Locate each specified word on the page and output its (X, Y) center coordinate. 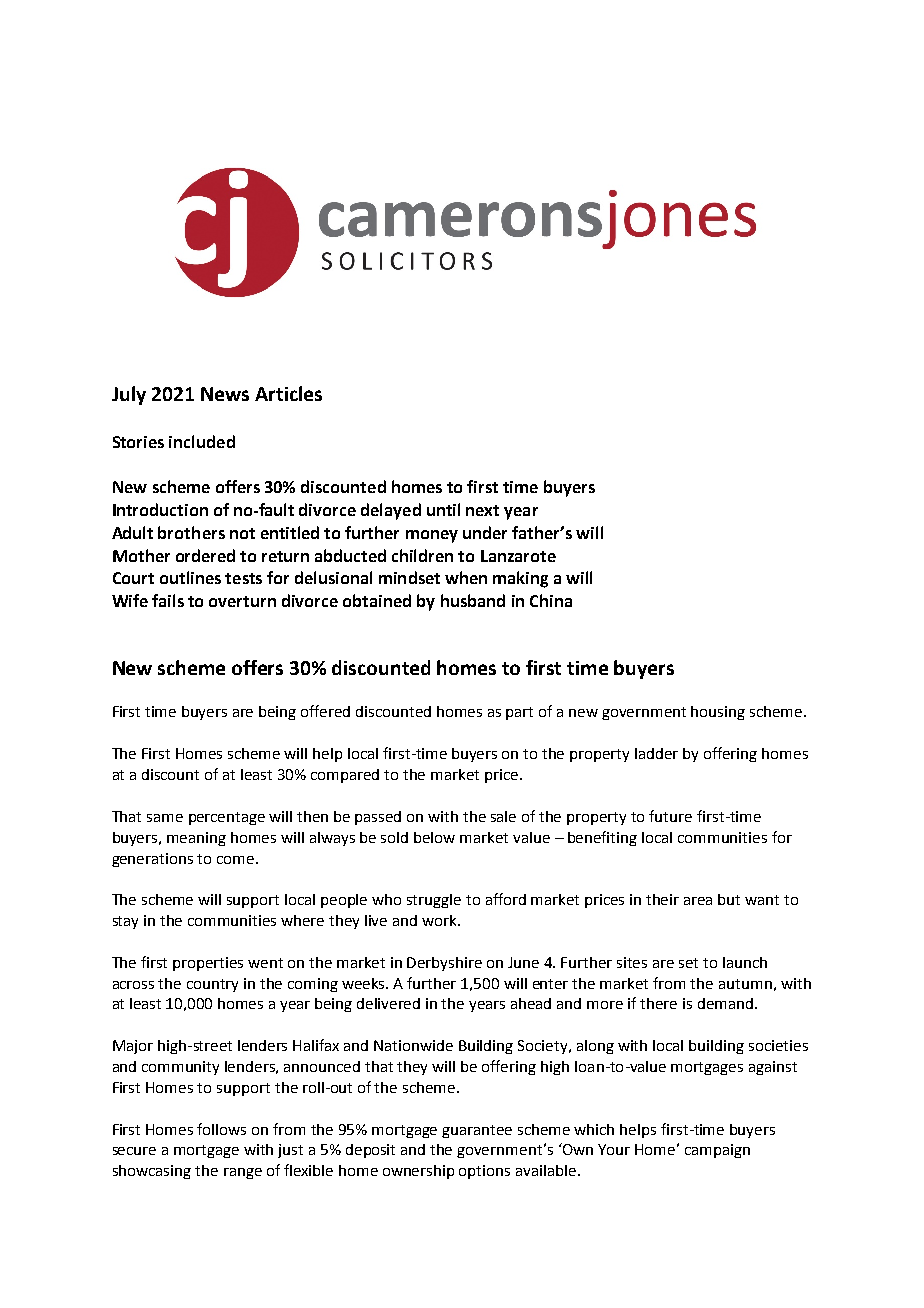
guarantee (477, 1131)
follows (221, 1129)
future (670, 816)
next (482, 510)
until (443, 509)
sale (503, 816)
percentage (227, 818)
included (202, 441)
